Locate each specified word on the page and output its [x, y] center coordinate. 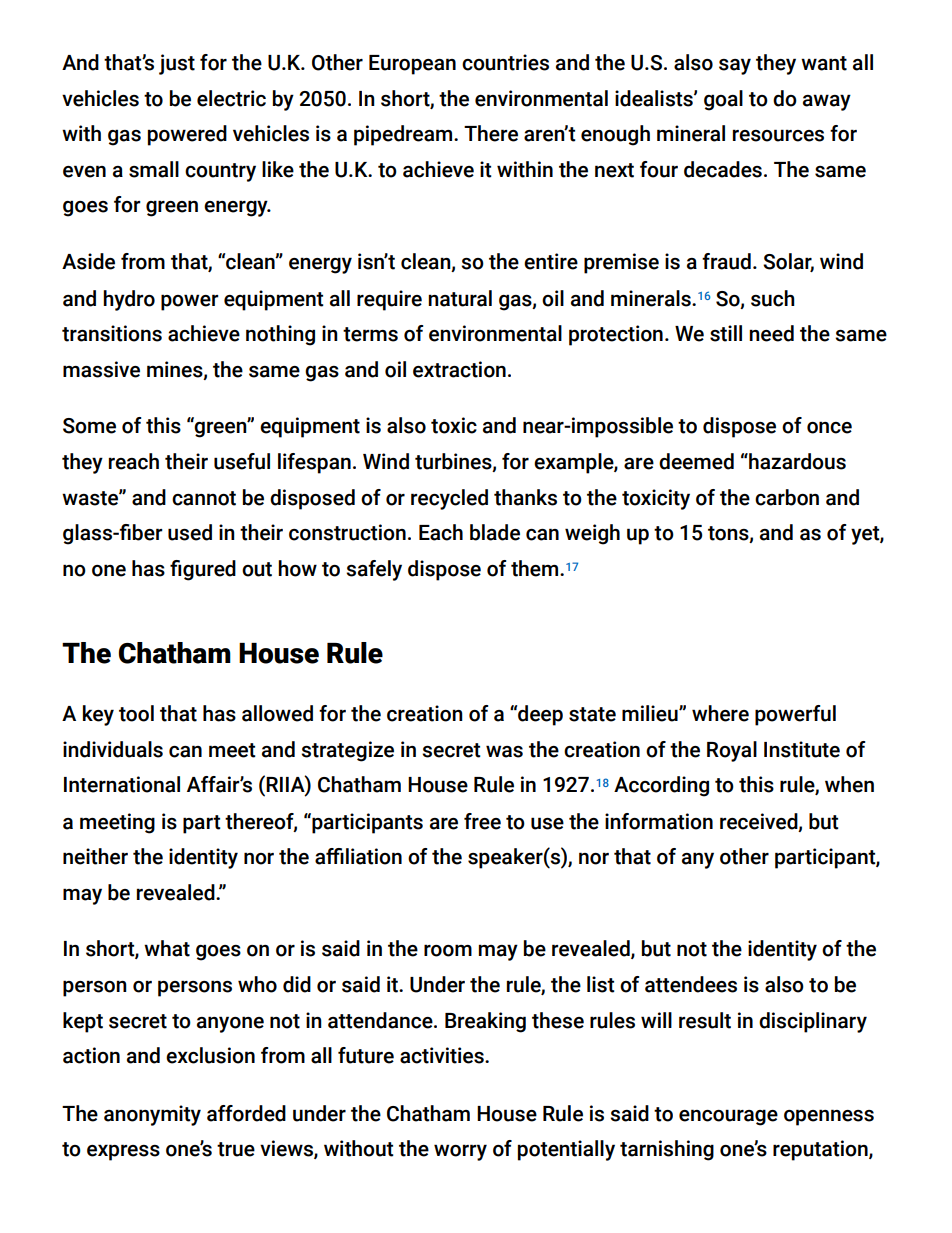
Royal [732, 751]
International [122, 784]
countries [505, 62]
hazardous [796, 461]
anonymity [152, 1115]
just [177, 64]
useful [242, 461]
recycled [449, 499]
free [482, 821]
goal [723, 100]
